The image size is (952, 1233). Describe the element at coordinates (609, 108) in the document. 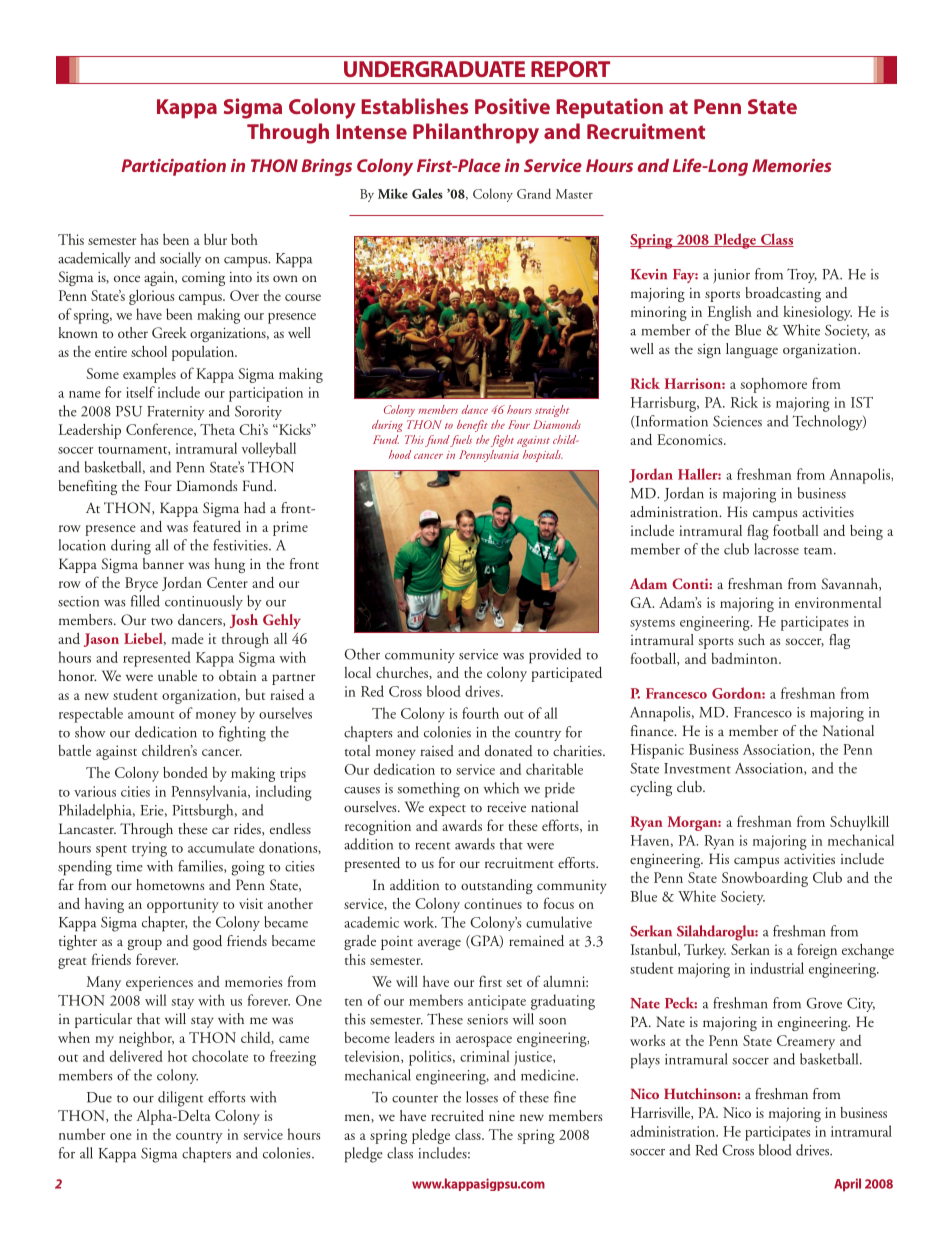

I see `Reputation` at that location.
